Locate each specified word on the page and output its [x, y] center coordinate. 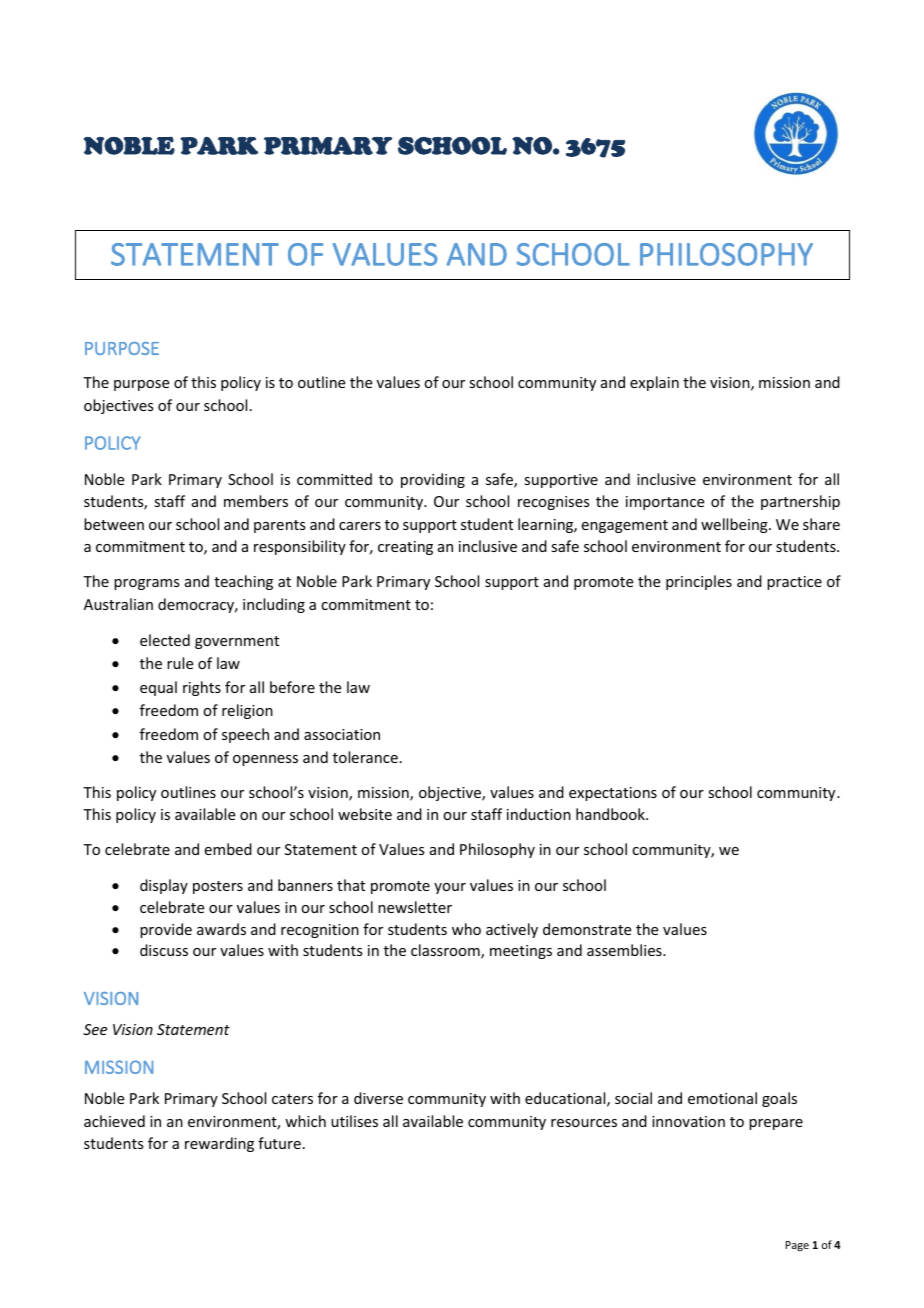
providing [433, 480]
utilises [354, 1121]
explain [654, 383]
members [256, 501]
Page [797, 1246]
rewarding [219, 1144]
